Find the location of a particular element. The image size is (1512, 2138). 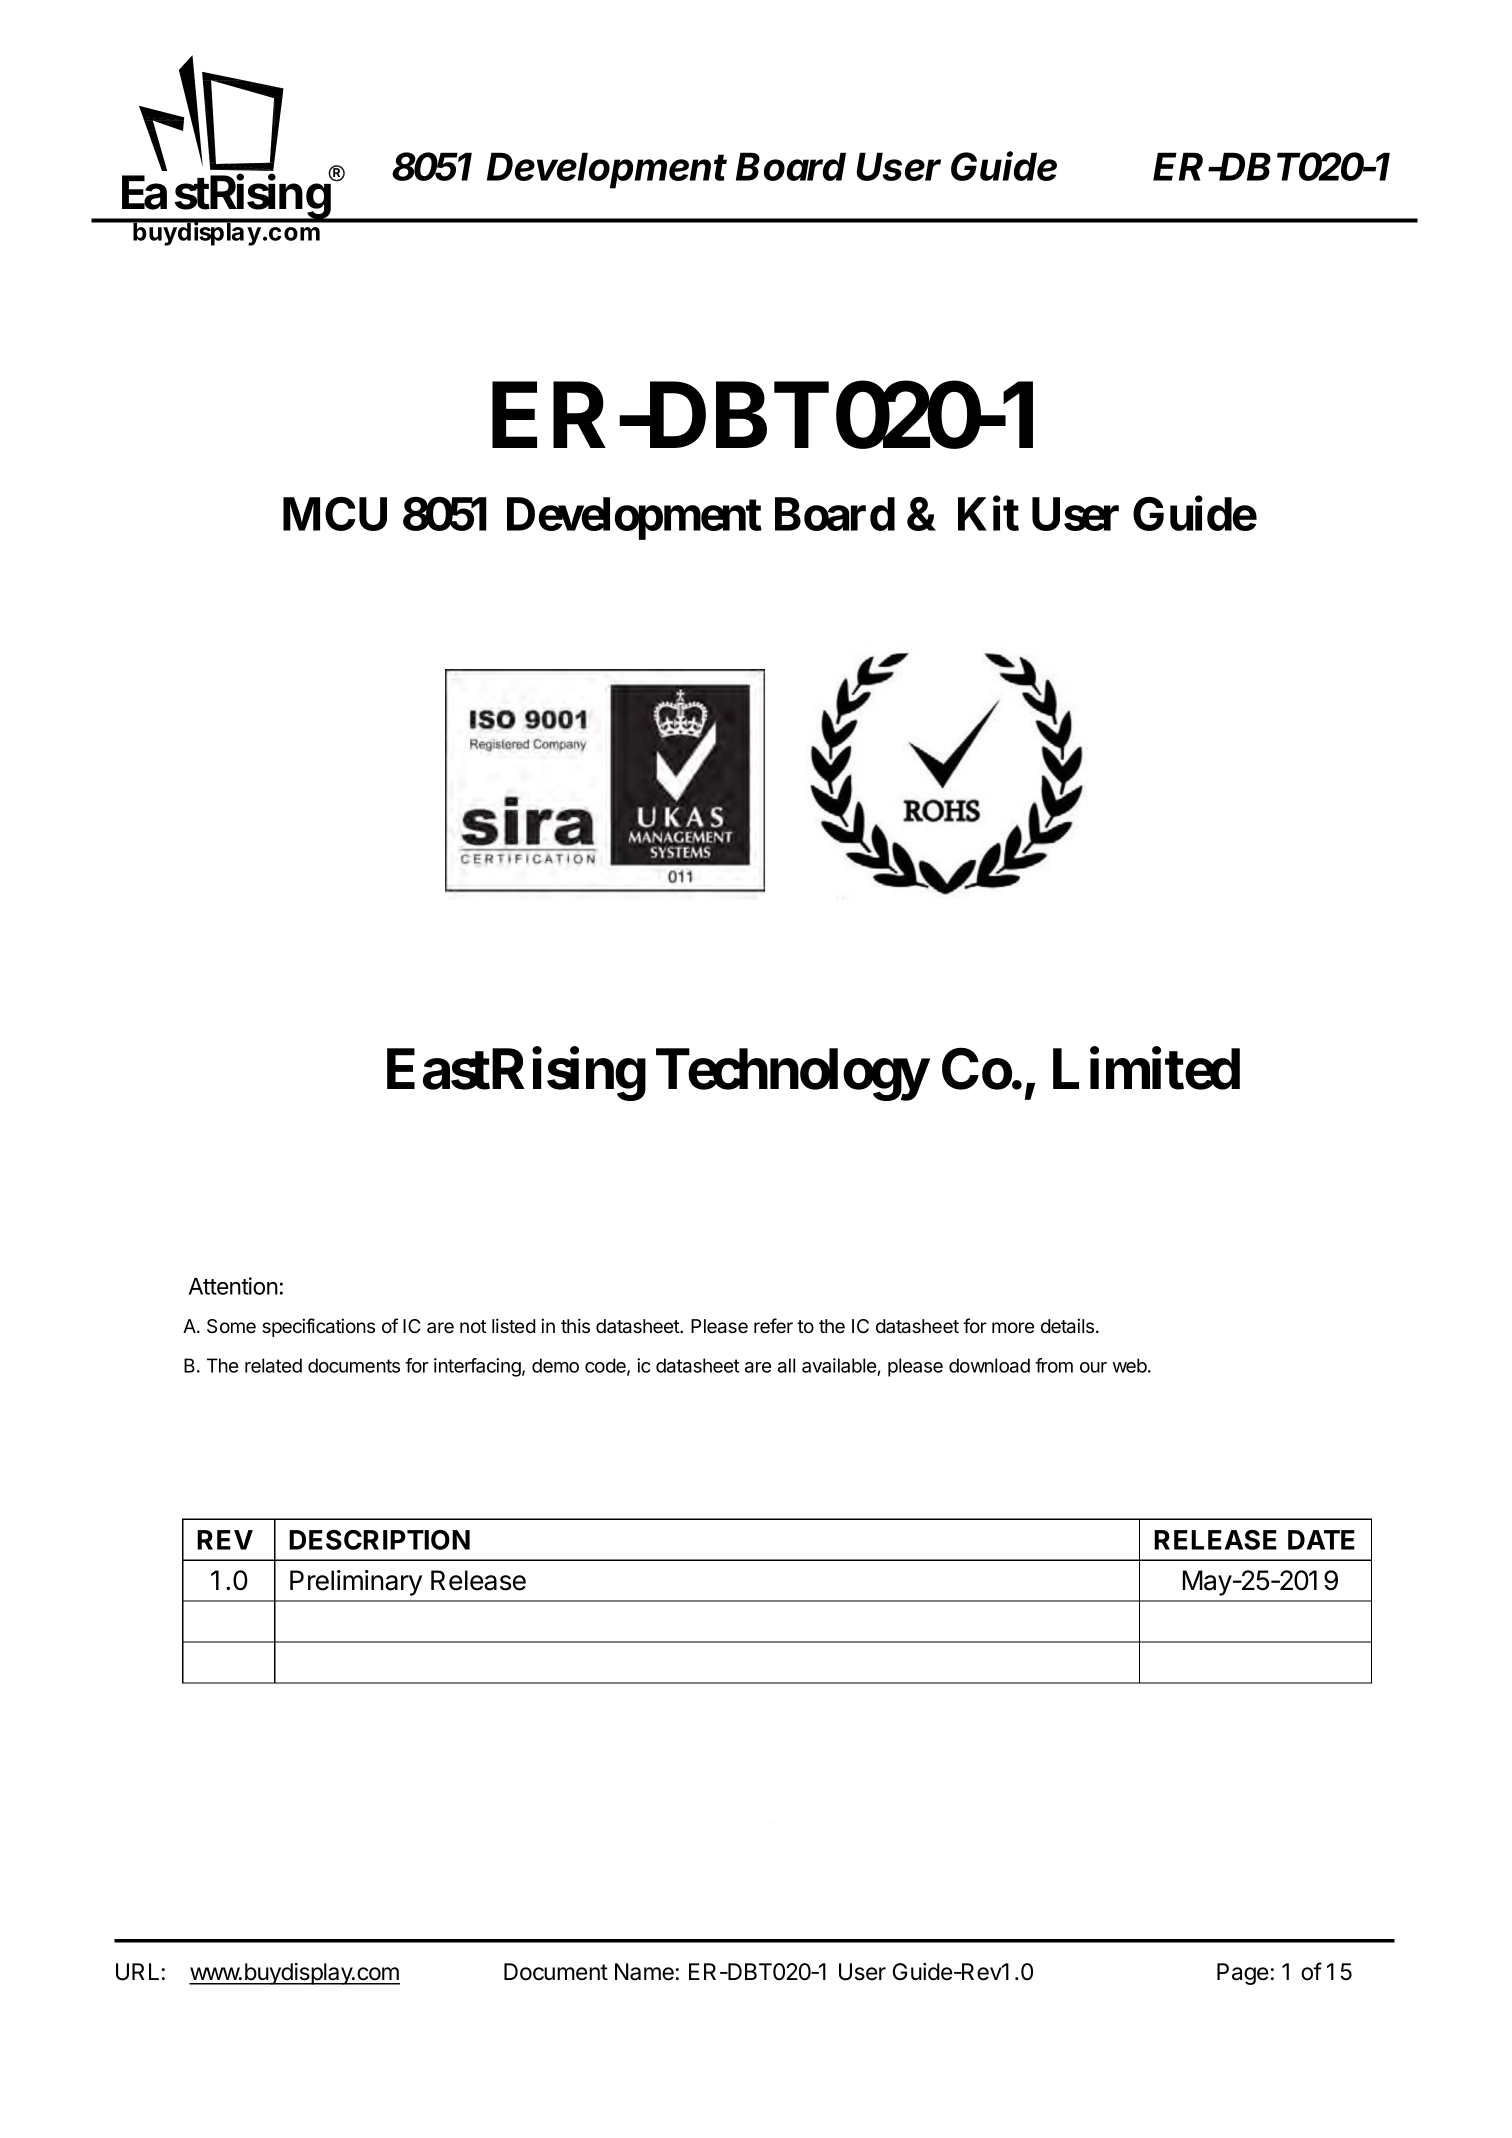

Limited is located at coordinates (1146, 1069).
